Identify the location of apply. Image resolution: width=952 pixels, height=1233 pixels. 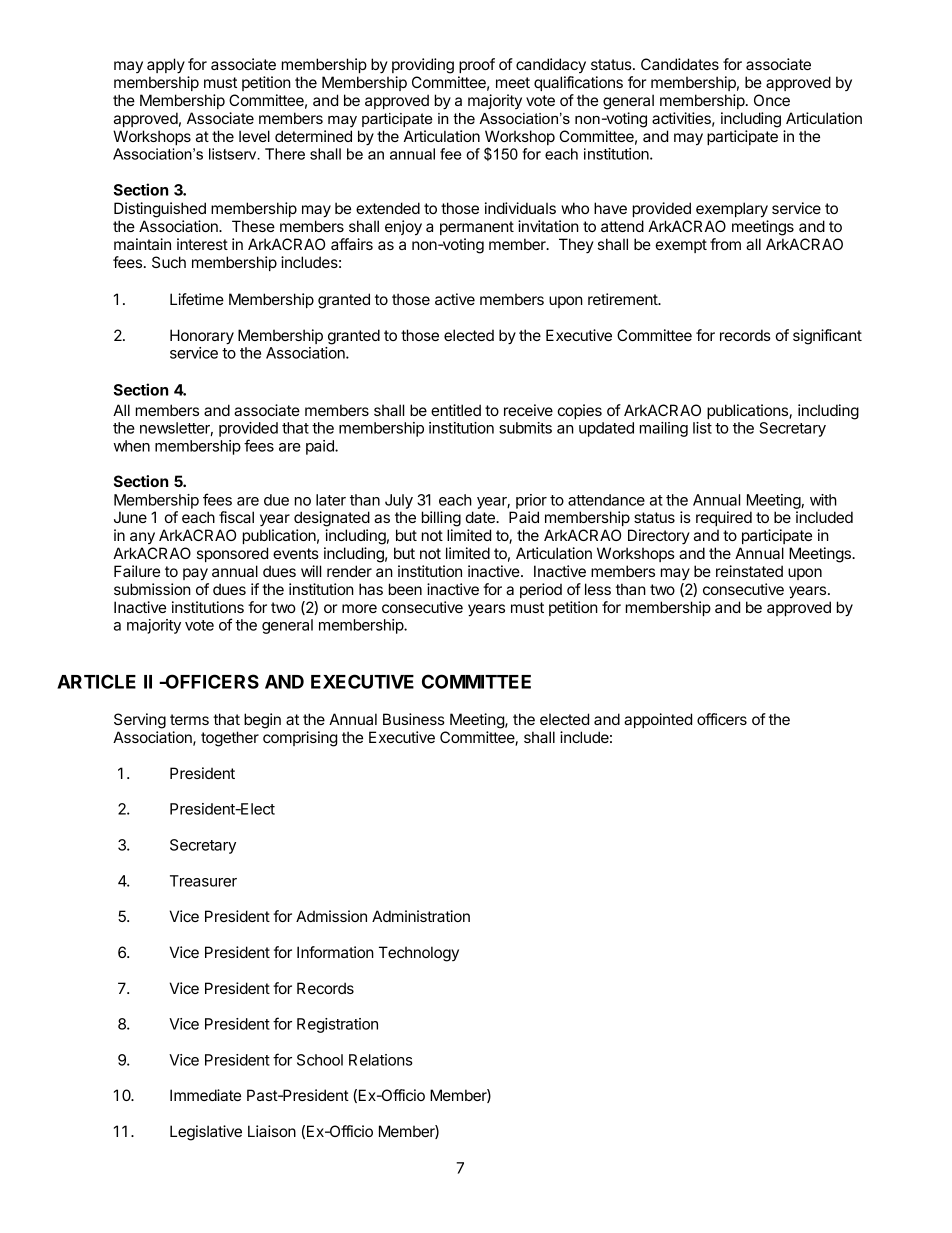
(166, 66).
